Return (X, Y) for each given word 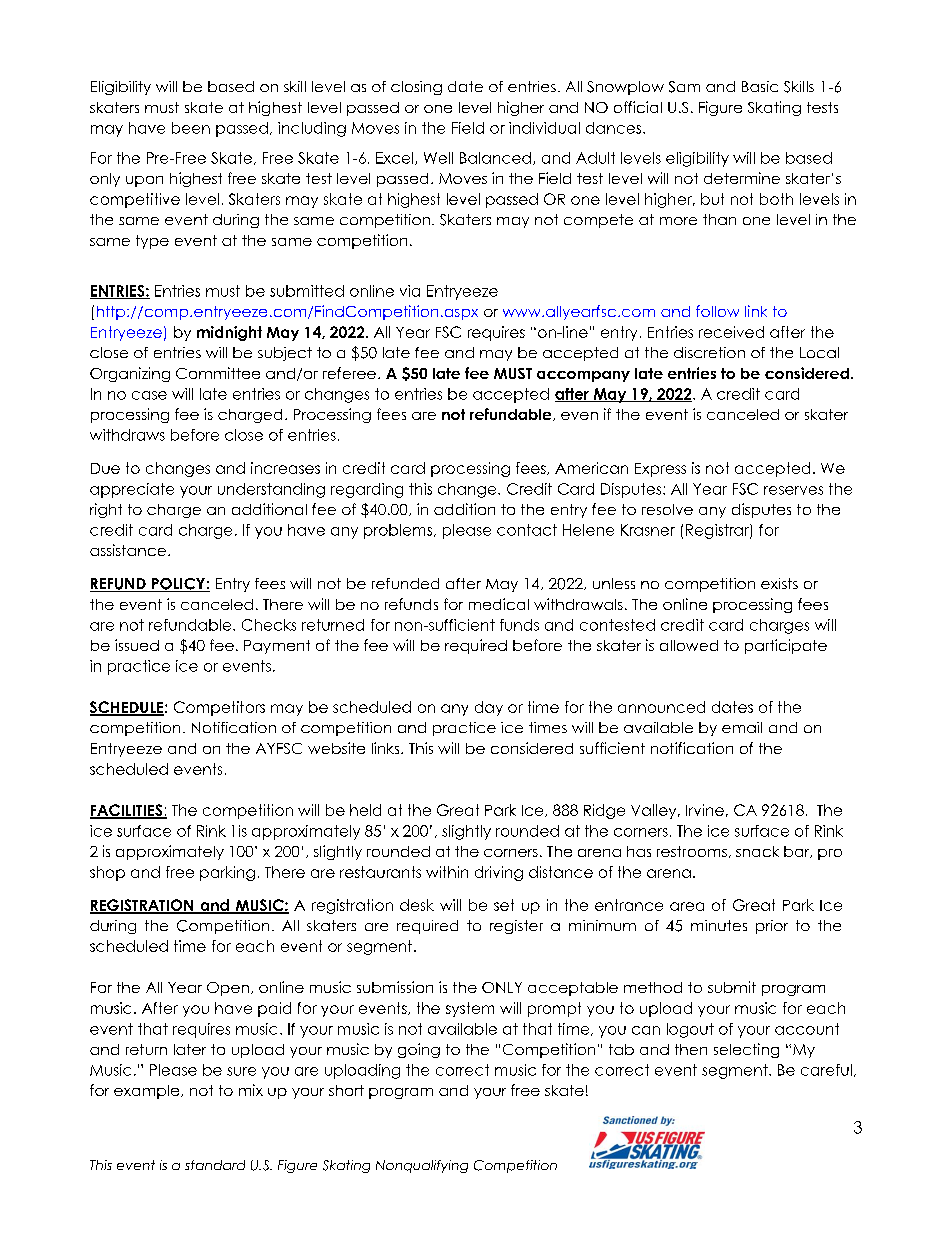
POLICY (178, 585)
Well (438, 158)
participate (786, 646)
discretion (709, 352)
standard (215, 1165)
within (447, 872)
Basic (760, 86)
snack (757, 851)
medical (499, 604)
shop (107, 873)
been (191, 128)
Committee (218, 373)
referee (349, 373)
